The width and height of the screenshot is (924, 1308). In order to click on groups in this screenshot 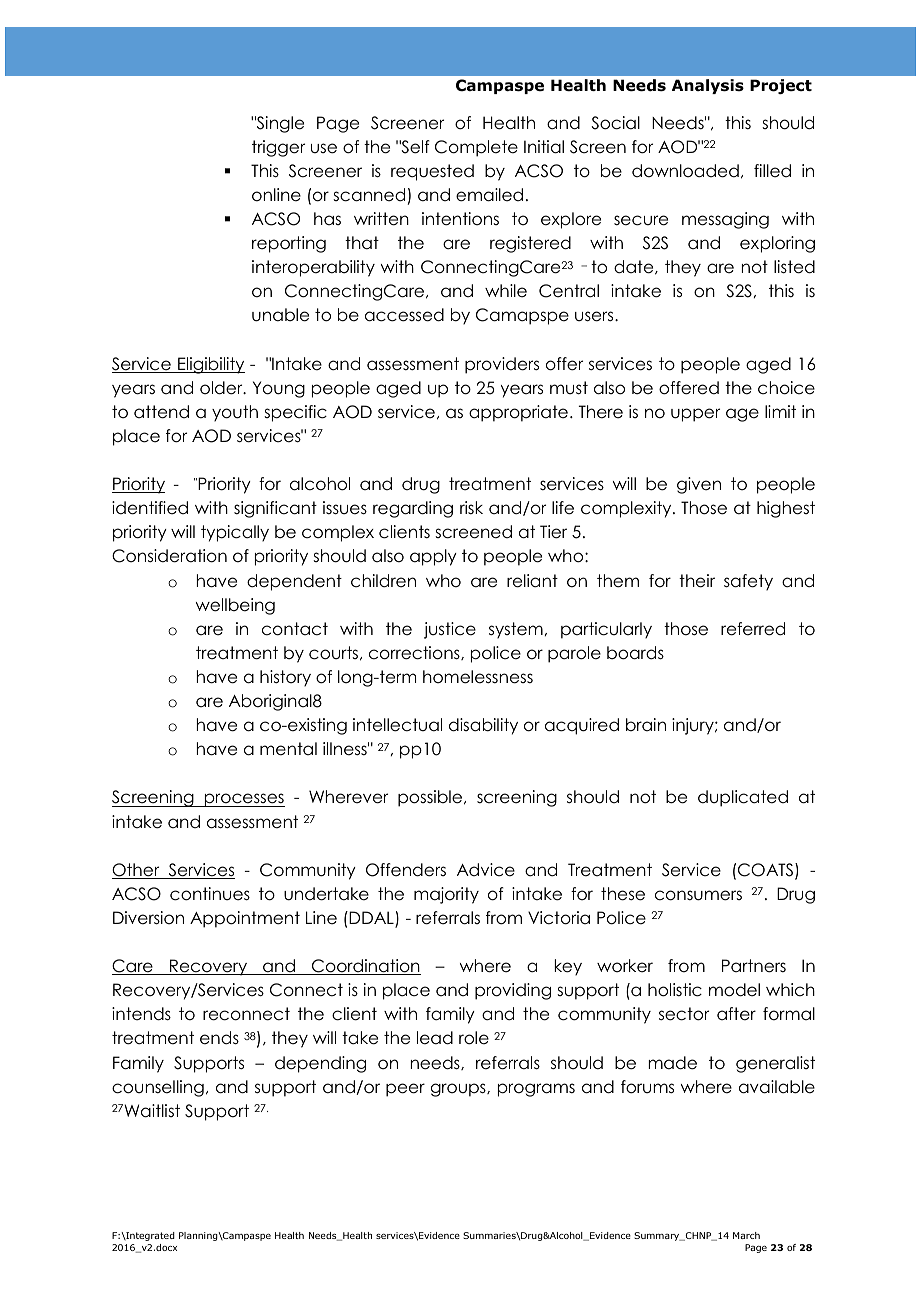, I will do `click(459, 1090)`.
